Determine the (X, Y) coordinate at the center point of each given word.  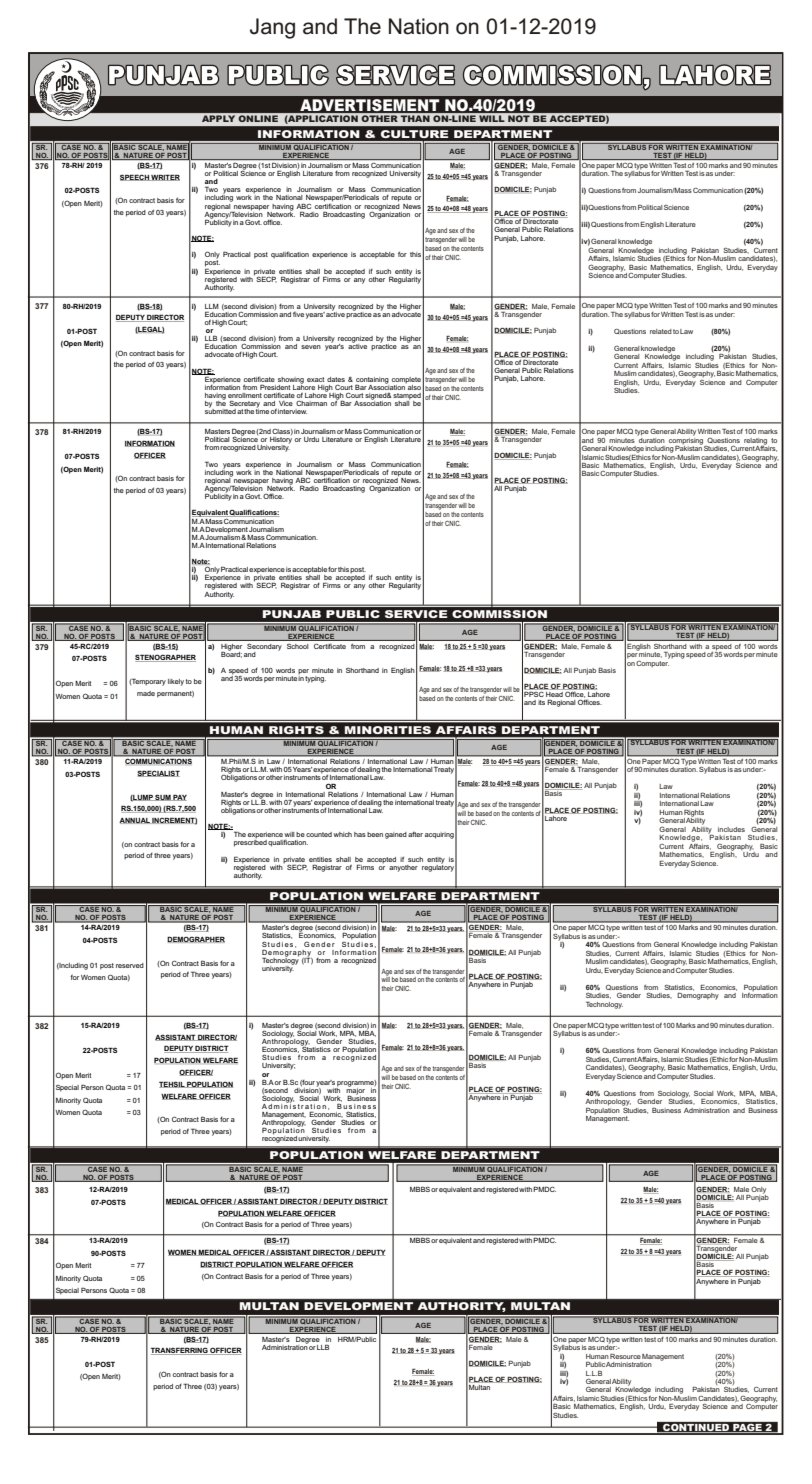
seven (311, 347)
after (415, 834)
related (661, 331)
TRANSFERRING (180, 1351)
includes (731, 829)
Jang (272, 28)
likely (176, 682)
